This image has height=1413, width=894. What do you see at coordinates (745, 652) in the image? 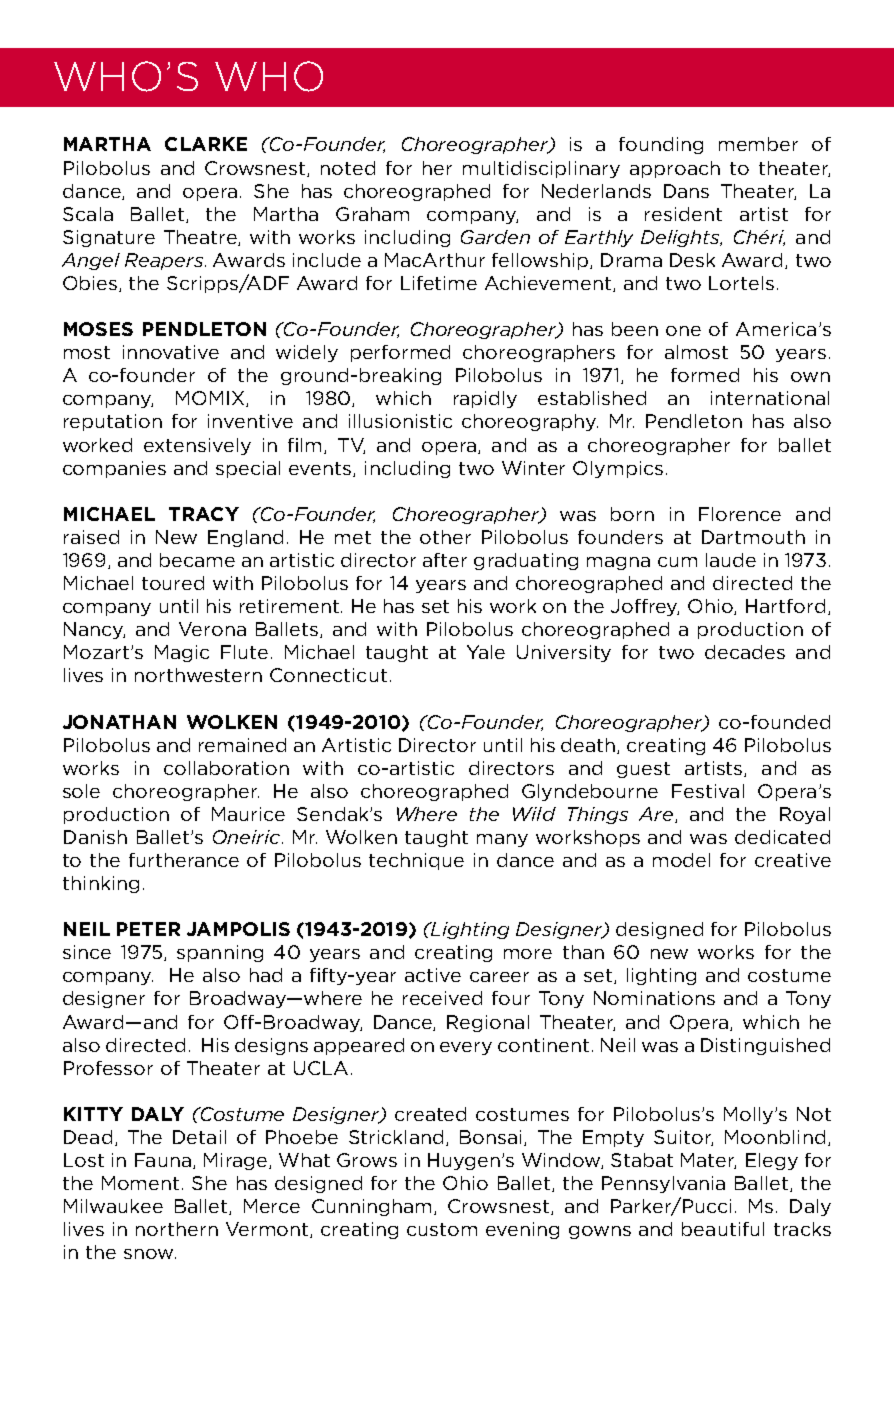
I see `decades` at bounding box center [745, 652].
